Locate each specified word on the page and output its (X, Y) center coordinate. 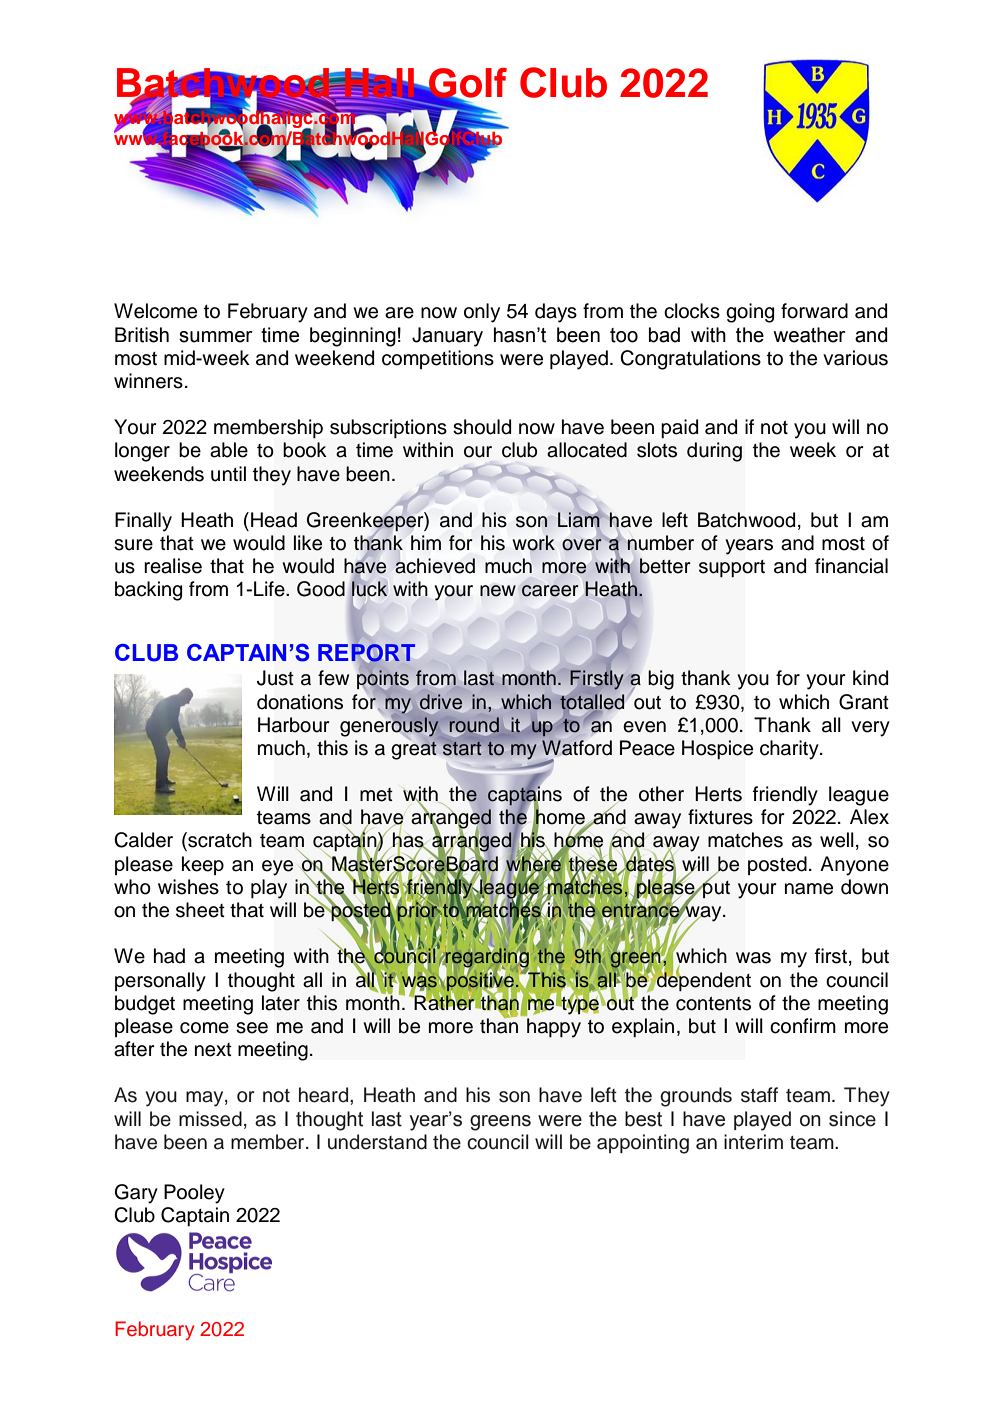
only (482, 313)
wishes (188, 887)
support (732, 568)
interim (753, 1142)
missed (210, 1119)
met (376, 795)
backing (148, 591)
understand (377, 1142)
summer (216, 337)
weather (810, 335)
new (498, 591)
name (809, 889)
